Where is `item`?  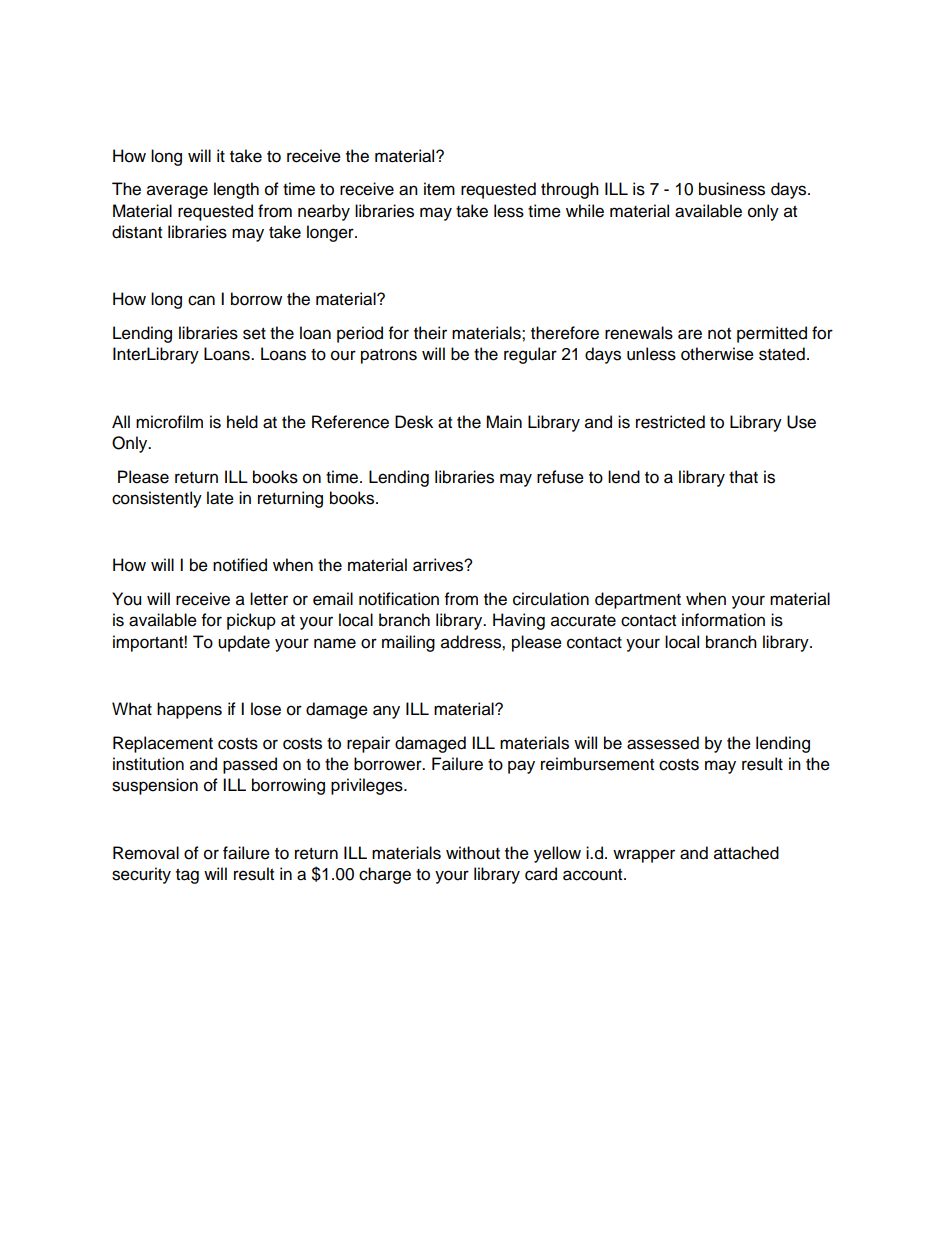 item is located at coordinates (439, 189).
